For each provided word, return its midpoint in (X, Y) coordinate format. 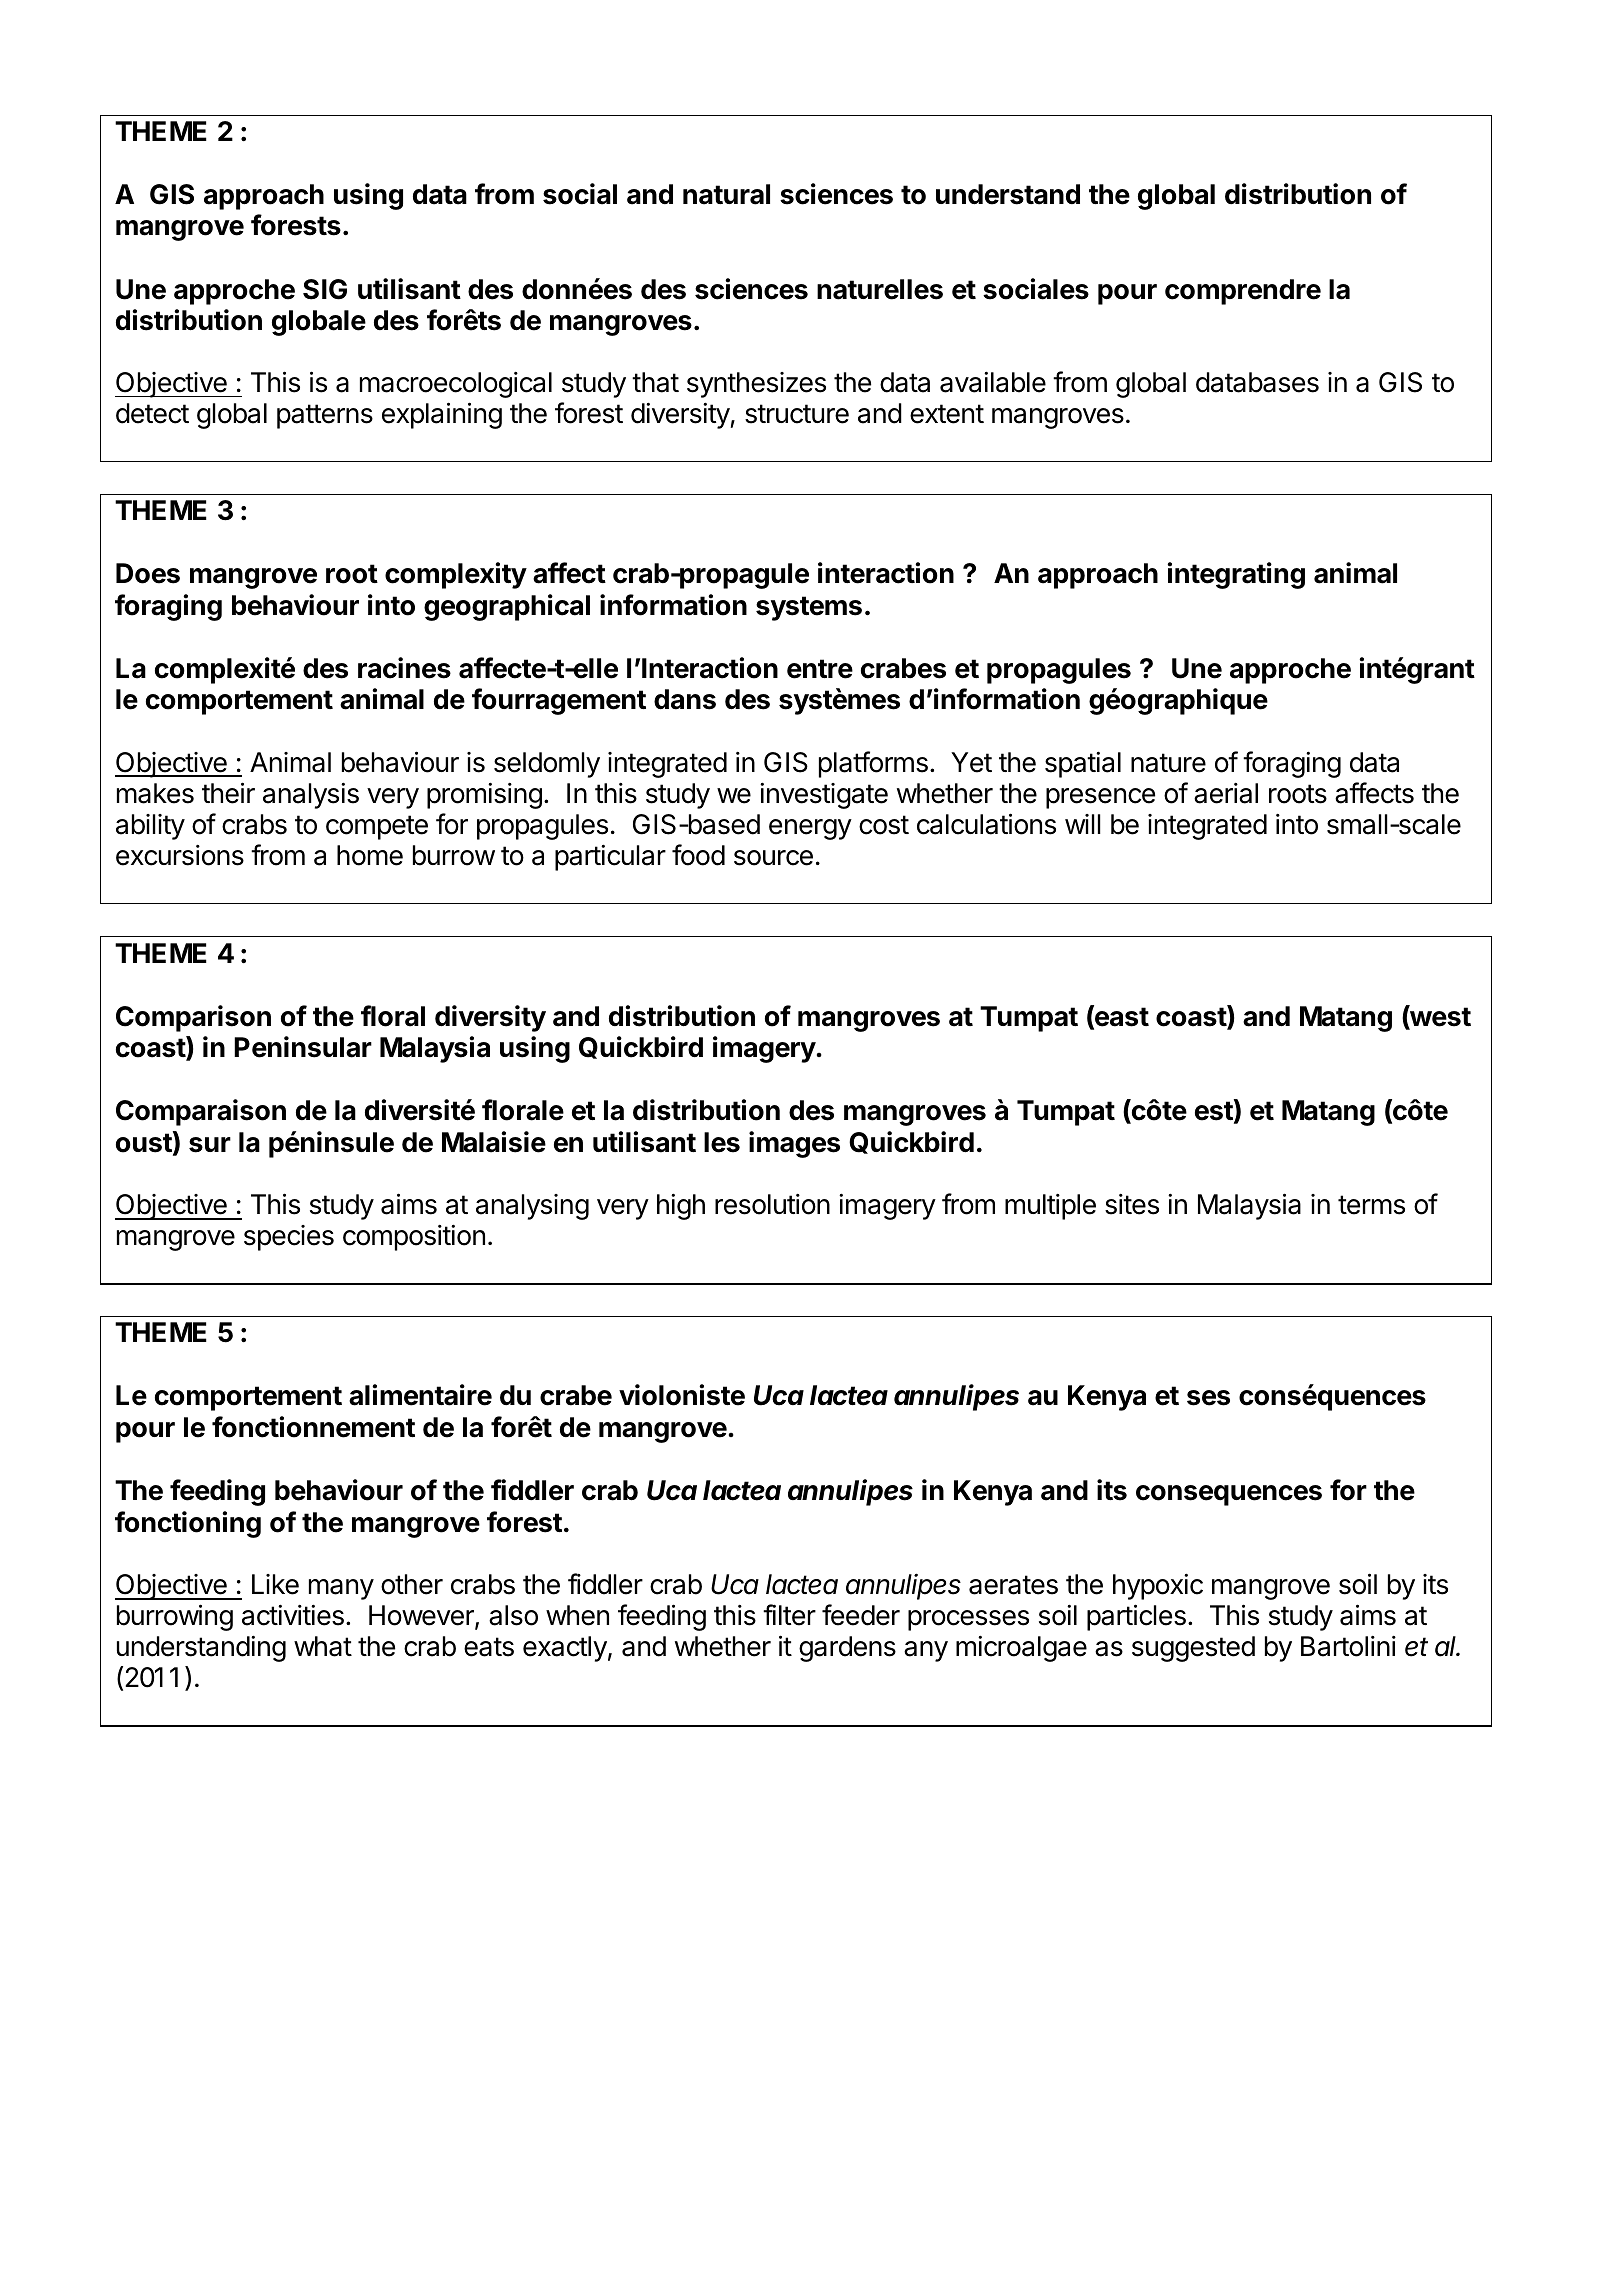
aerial (1226, 793)
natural (726, 194)
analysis (311, 795)
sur (210, 1145)
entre (820, 669)
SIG (325, 289)
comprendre (1243, 292)
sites (1132, 1204)
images (794, 1144)
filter (789, 1615)
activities (293, 1615)
